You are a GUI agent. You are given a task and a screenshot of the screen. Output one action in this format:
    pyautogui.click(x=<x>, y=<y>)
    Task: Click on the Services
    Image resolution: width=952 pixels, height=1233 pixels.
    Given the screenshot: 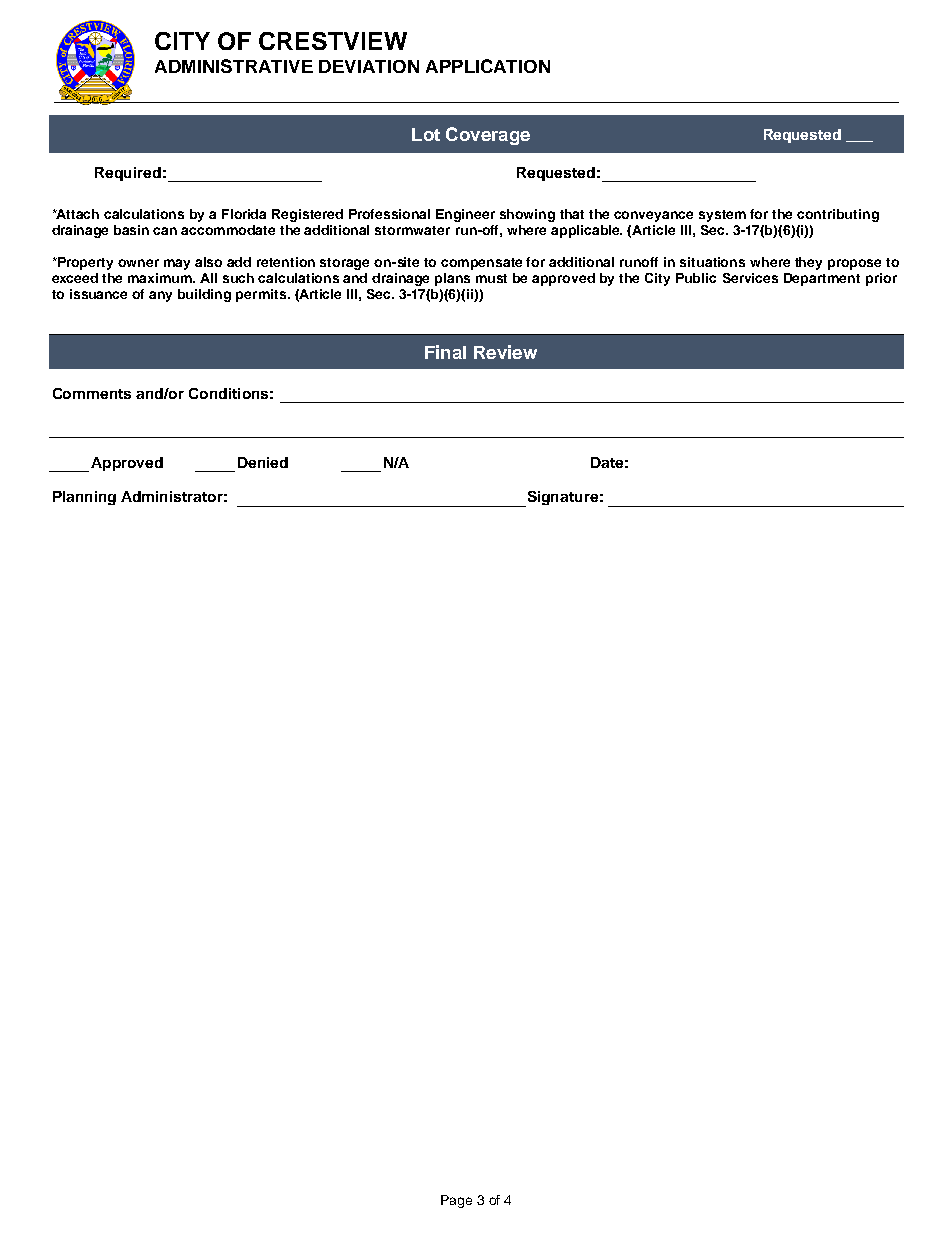 What is the action you would take?
    pyautogui.click(x=750, y=278)
